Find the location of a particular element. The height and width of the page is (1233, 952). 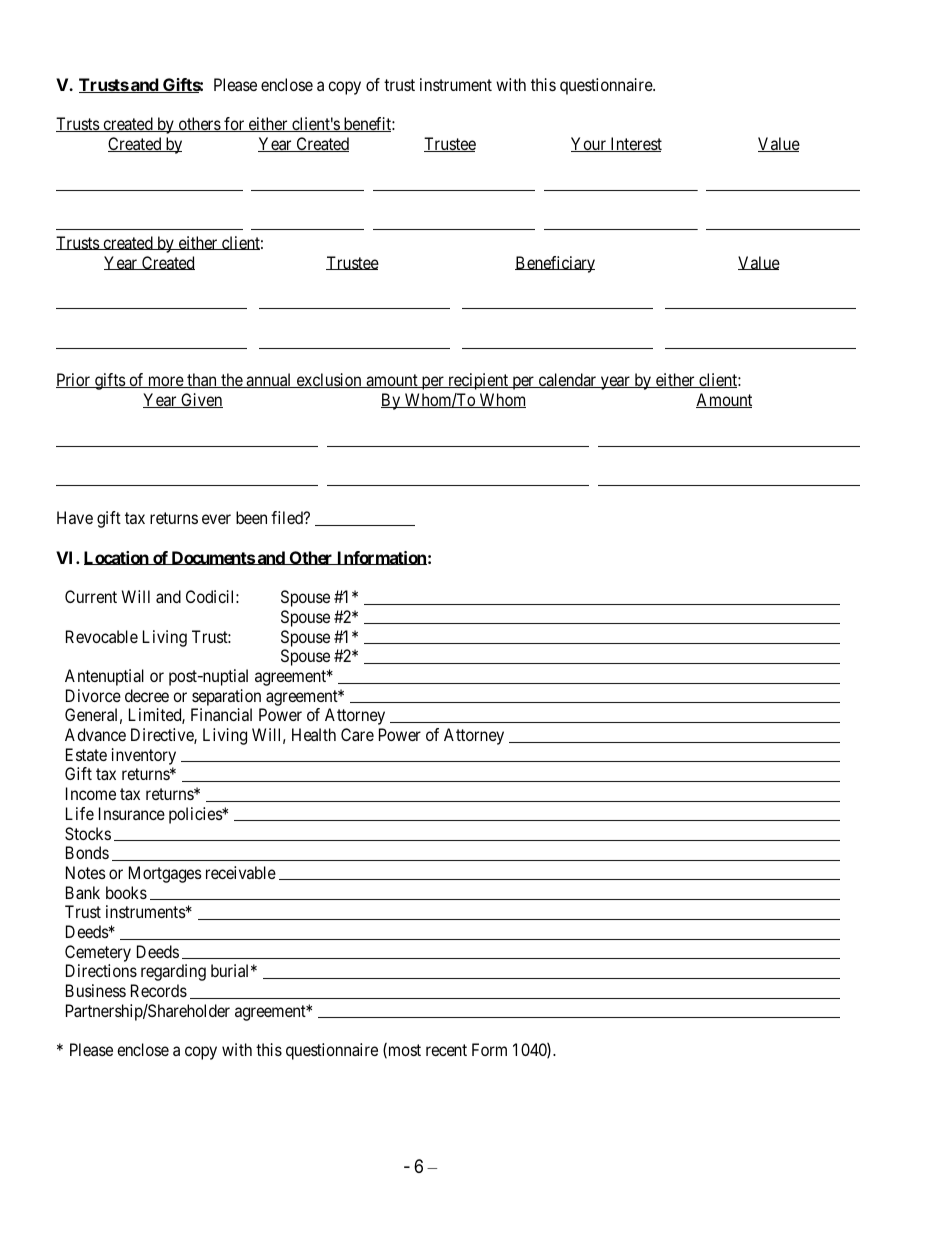

Current is located at coordinates (91, 596).
